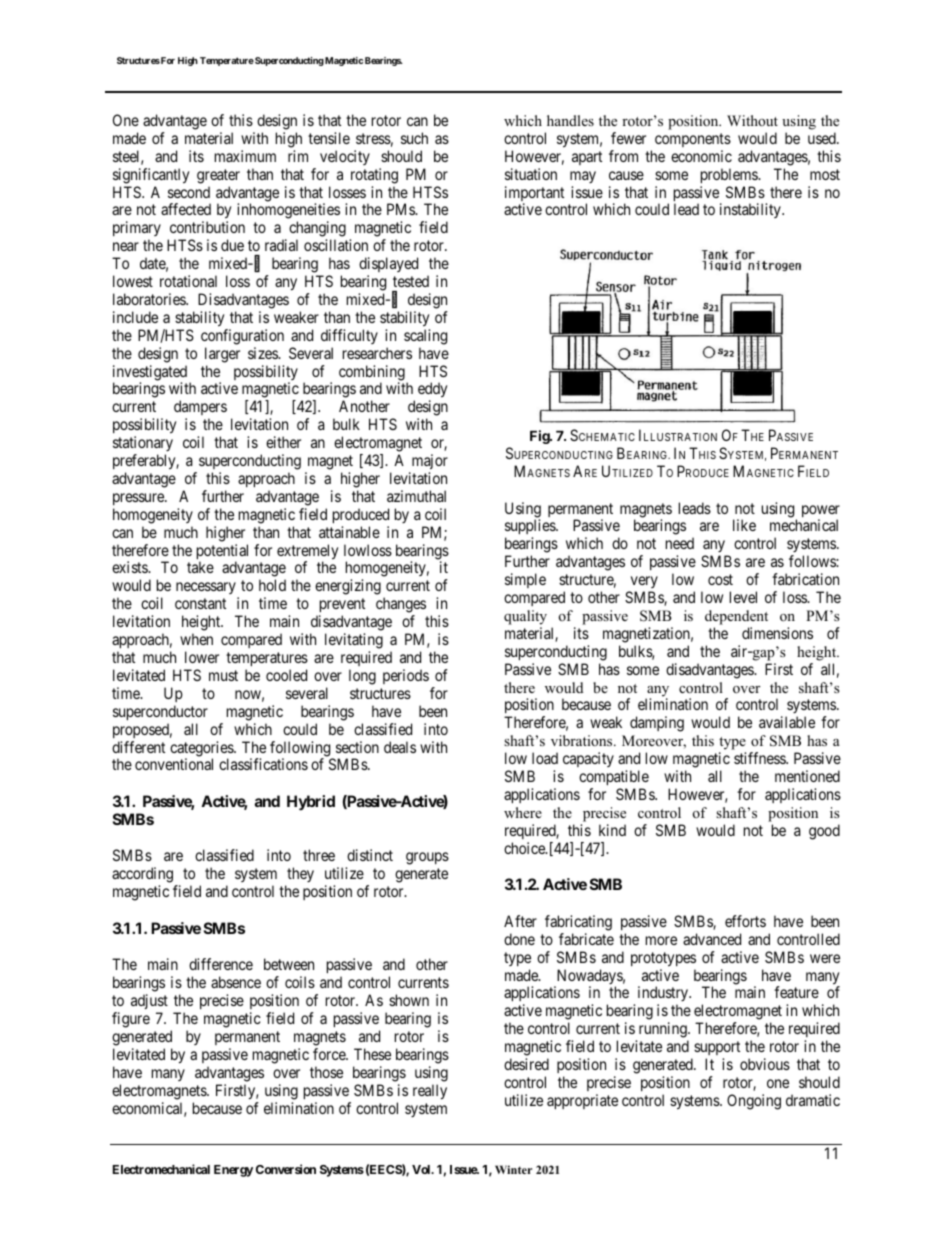  What do you see at coordinates (233, 1171) in the document?
I see `Energy` at bounding box center [233, 1171].
